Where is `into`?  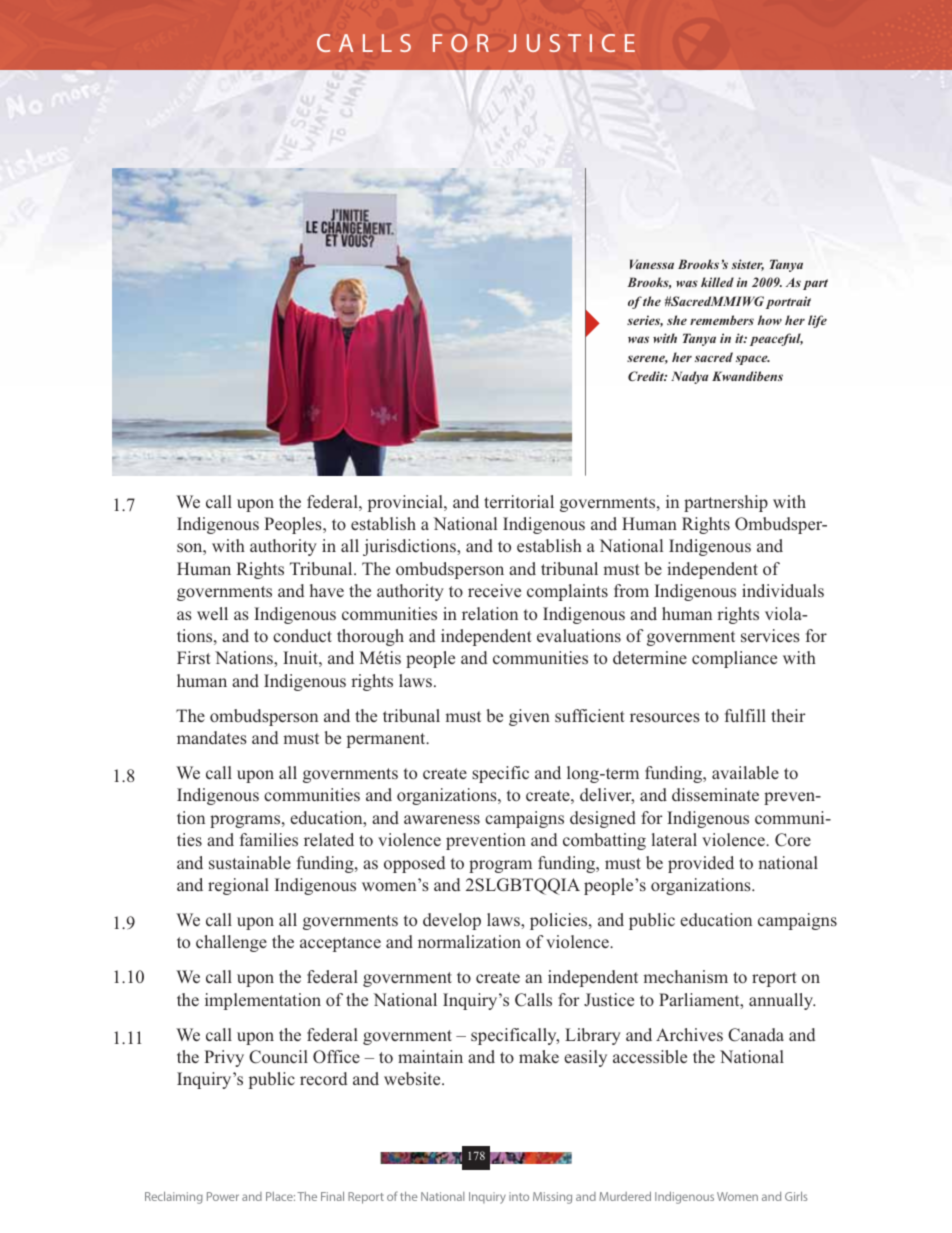
into is located at coordinates (519, 1196).
